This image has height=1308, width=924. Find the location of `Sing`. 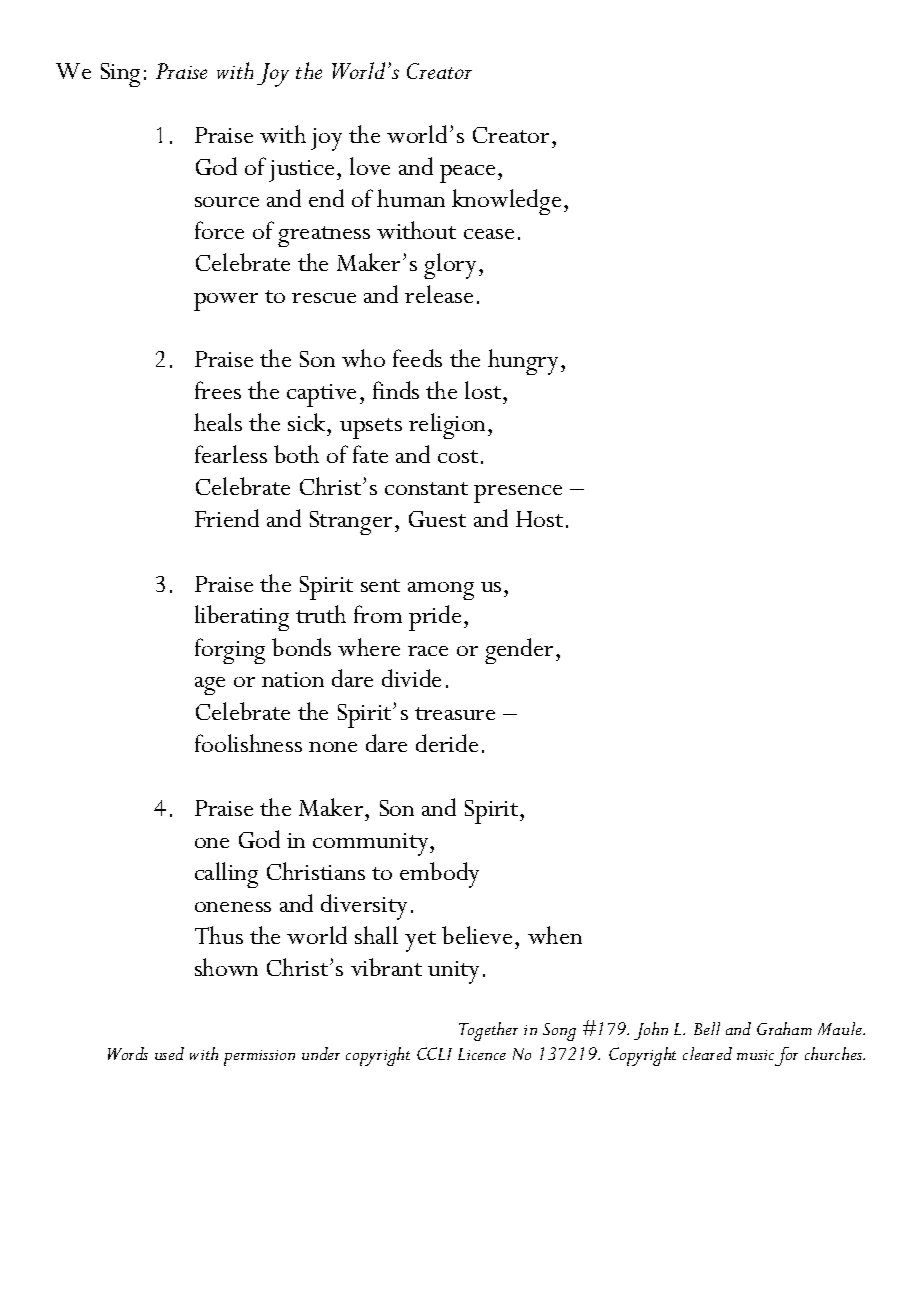

Sing is located at coordinates (120, 75).
